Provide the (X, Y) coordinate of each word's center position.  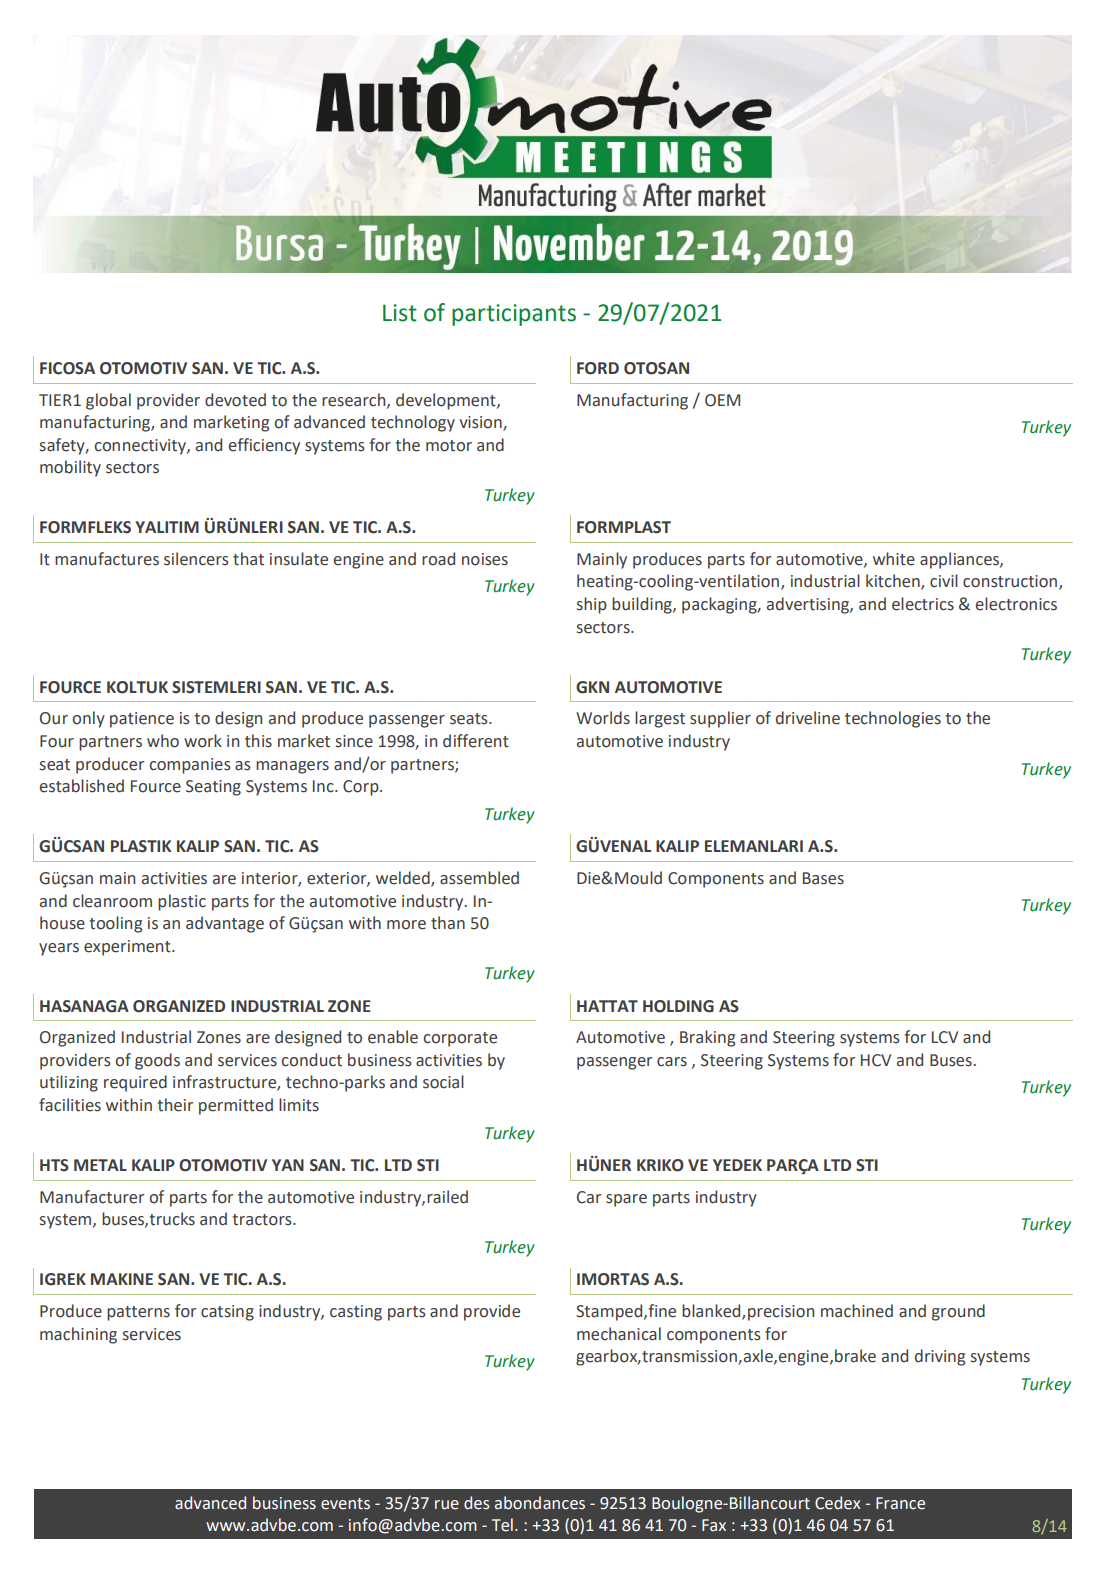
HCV (876, 1060)
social (443, 1082)
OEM (722, 400)
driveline (808, 718)
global (108, 401)
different (476, 741)
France (900, 1503)
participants (514, 315)
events (345, 1504)
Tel (502, 1525)
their (175, 1105)
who (163, 741)
